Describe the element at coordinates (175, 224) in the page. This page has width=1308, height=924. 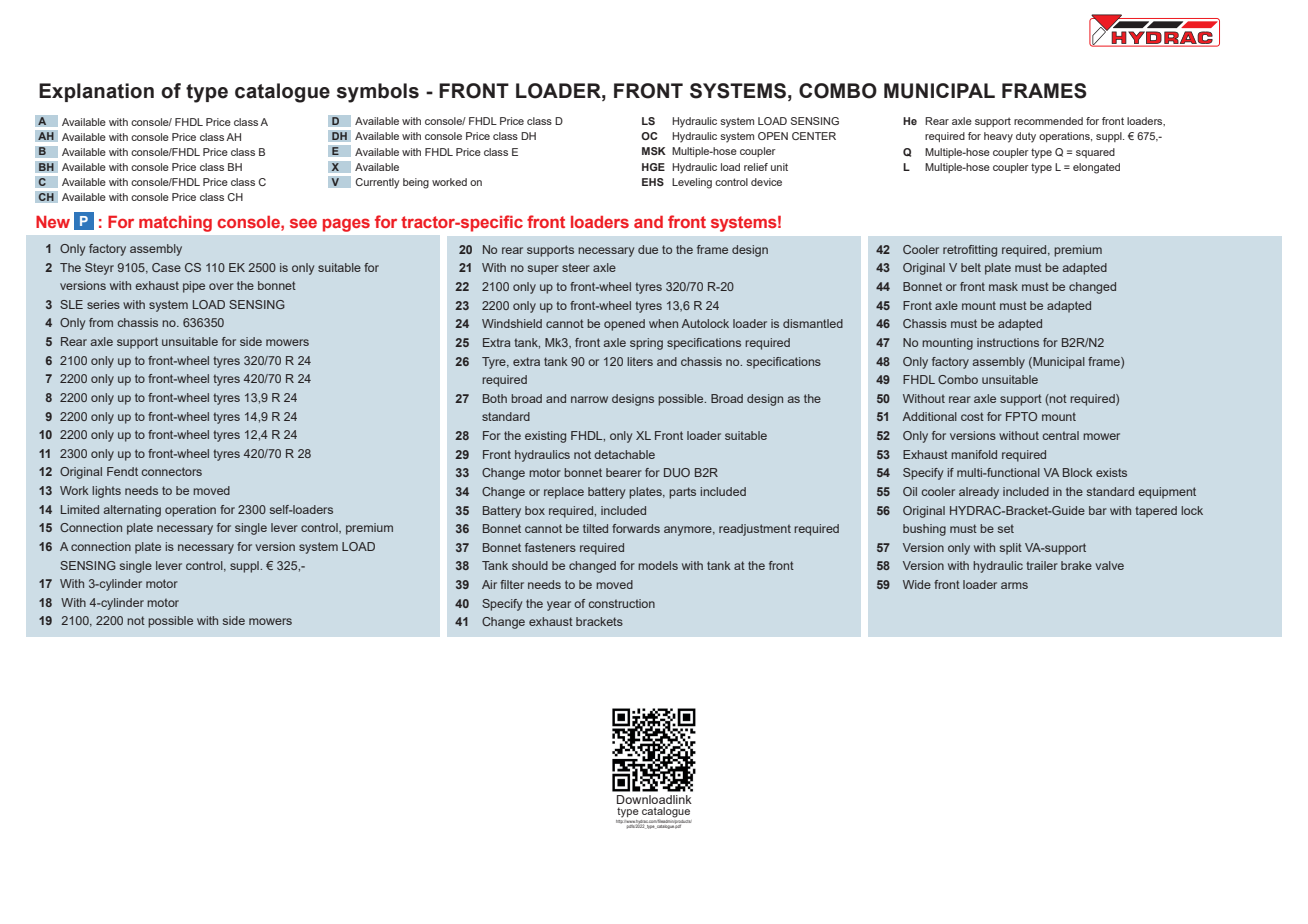
I see `matching` at that location.
